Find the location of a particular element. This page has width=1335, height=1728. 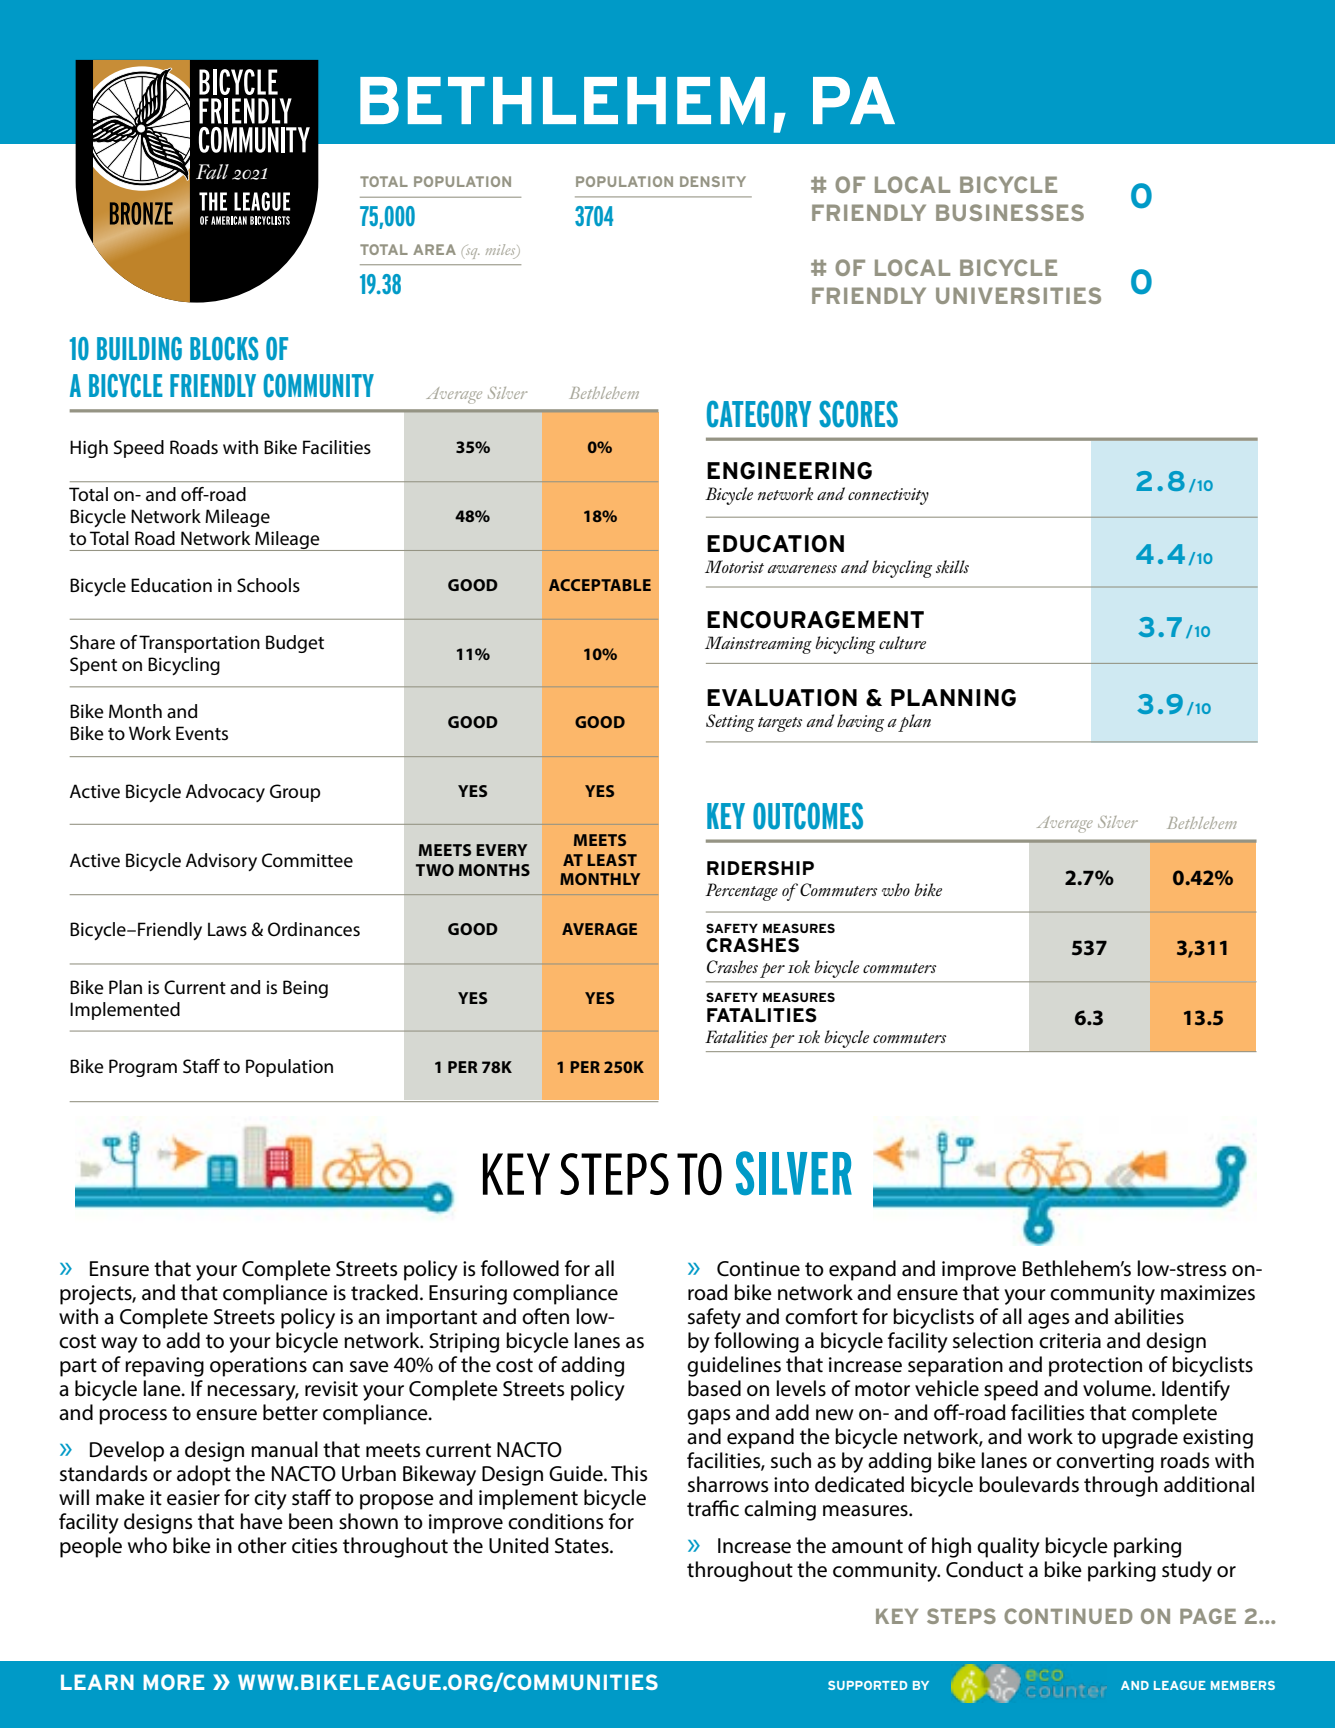

often is located at coordinates (545, 1316).
